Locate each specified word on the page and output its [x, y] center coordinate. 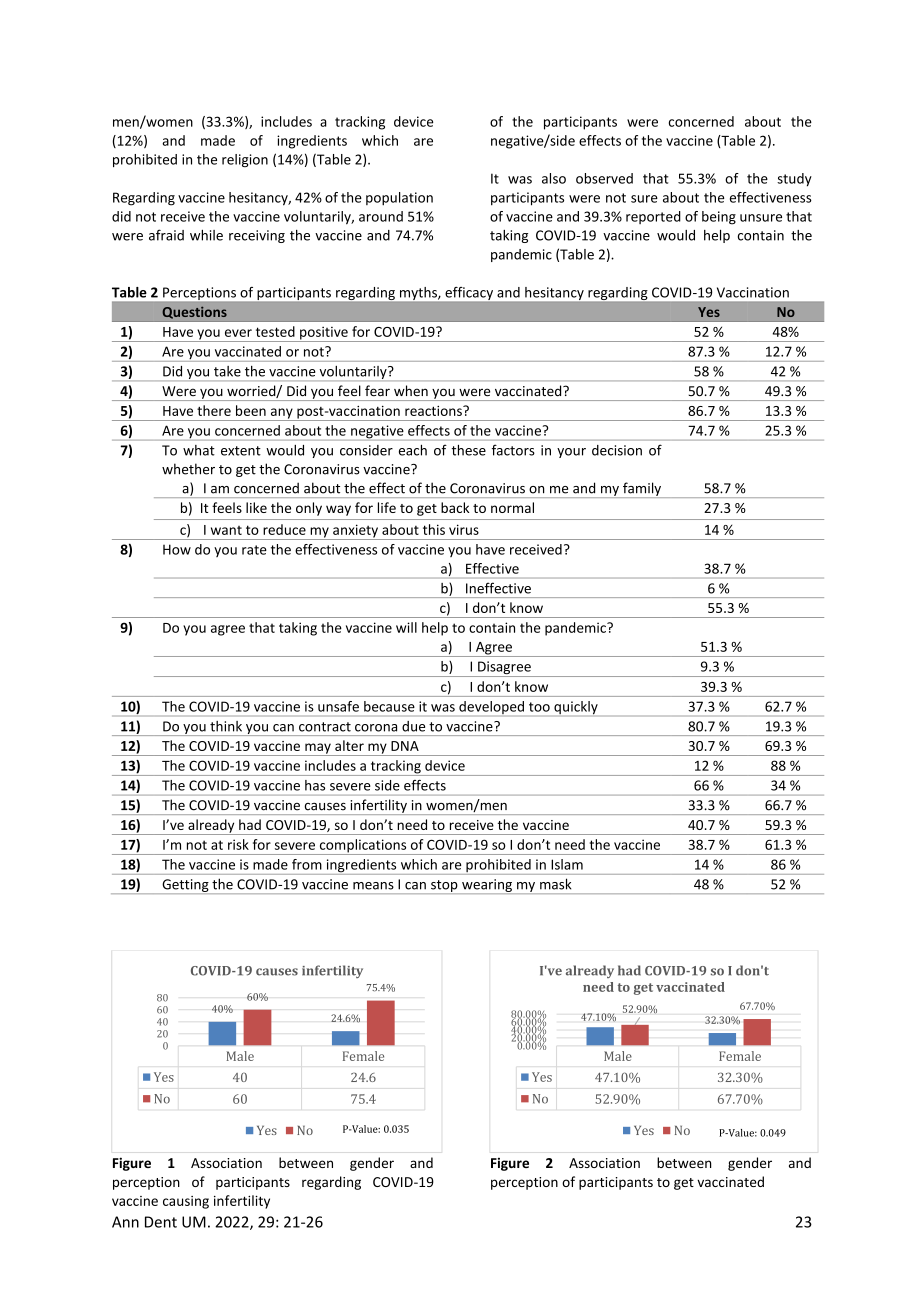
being [719, 218]
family [642, 490]
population [399, 199]
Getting [185, 886]
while [206, 235]
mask [555, 884]
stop [444, 887]
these [469, 450]
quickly [576, 708]
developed [491, 707]
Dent [161, 1222]
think [226, 726]
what [199, 450]
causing [186, 1202]
